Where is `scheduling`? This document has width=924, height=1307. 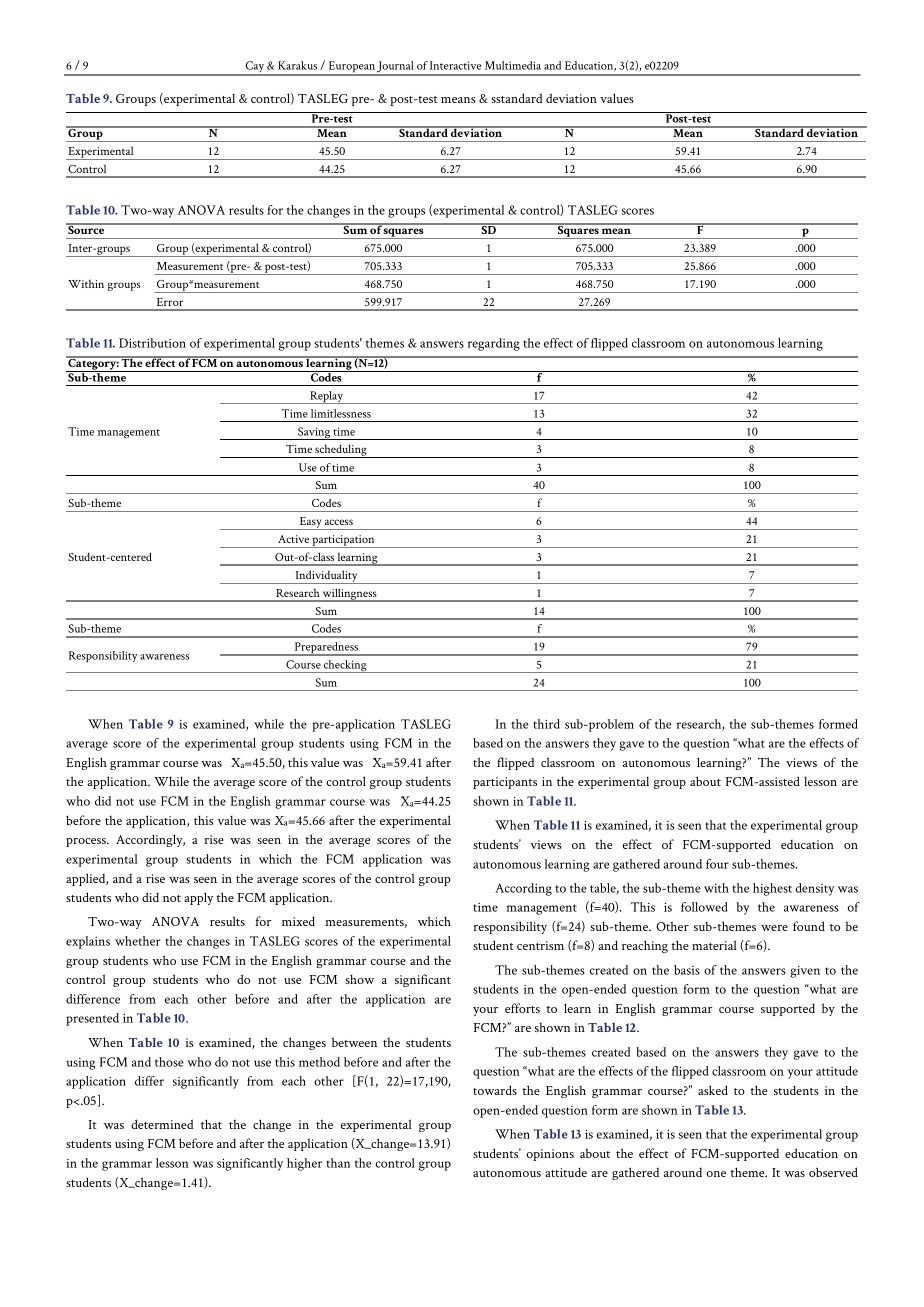
scheduling is located at coordinates (341, 451).
